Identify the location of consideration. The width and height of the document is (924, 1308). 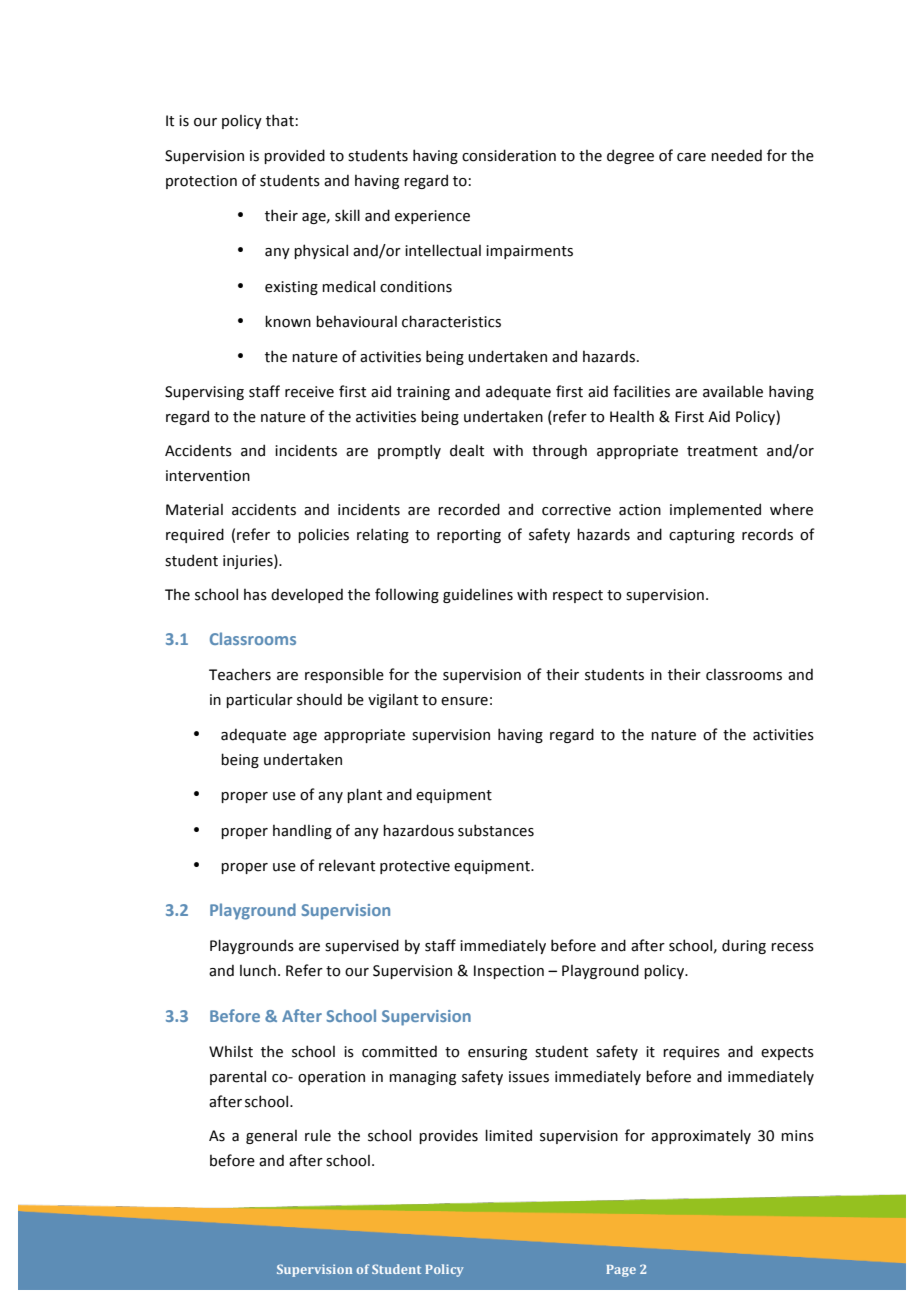
(509, 155).
